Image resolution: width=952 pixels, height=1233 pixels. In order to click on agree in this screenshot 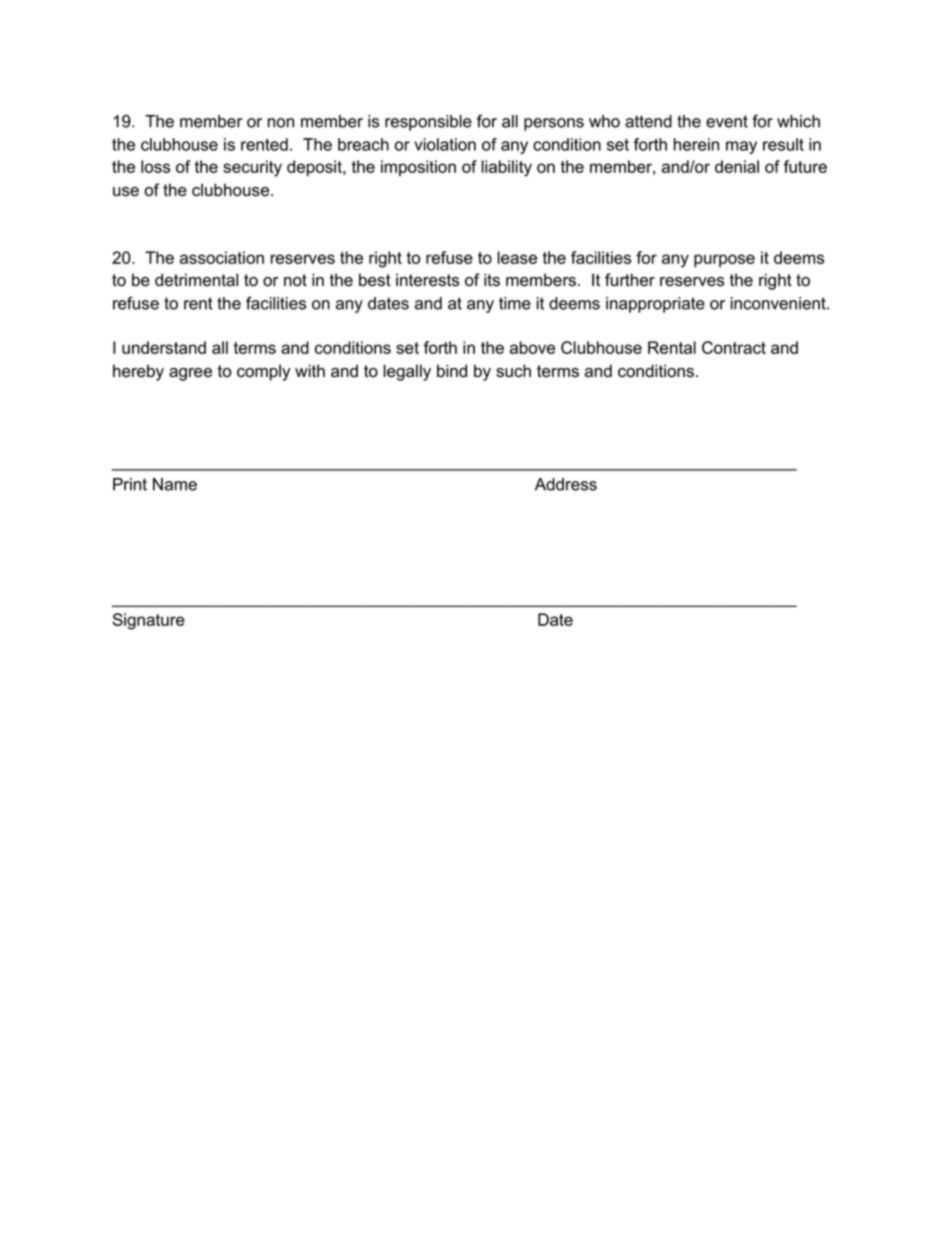, I will do `click(190, 374)`.
